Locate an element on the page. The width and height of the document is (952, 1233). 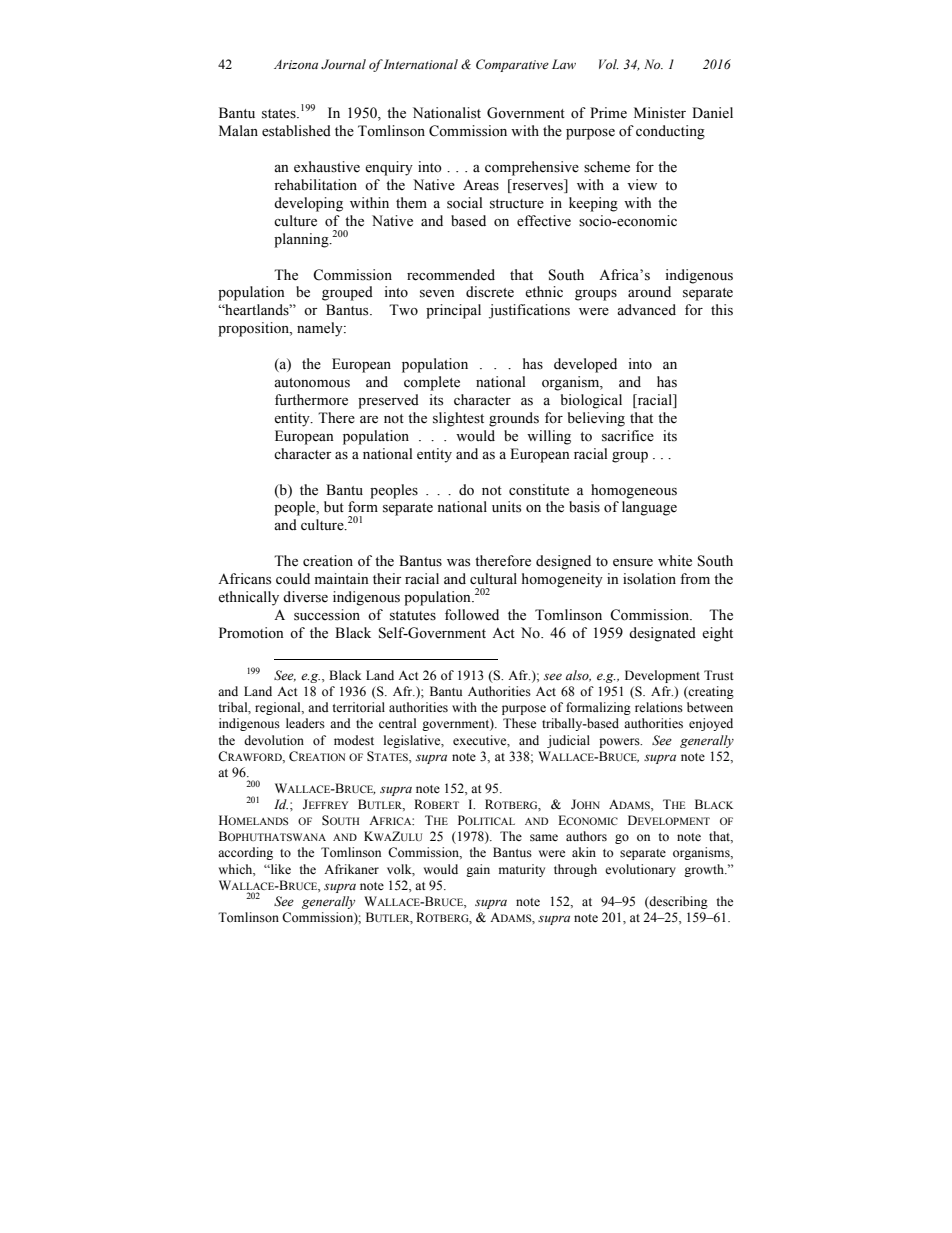
discrete is located at coordinates (490, 292).
